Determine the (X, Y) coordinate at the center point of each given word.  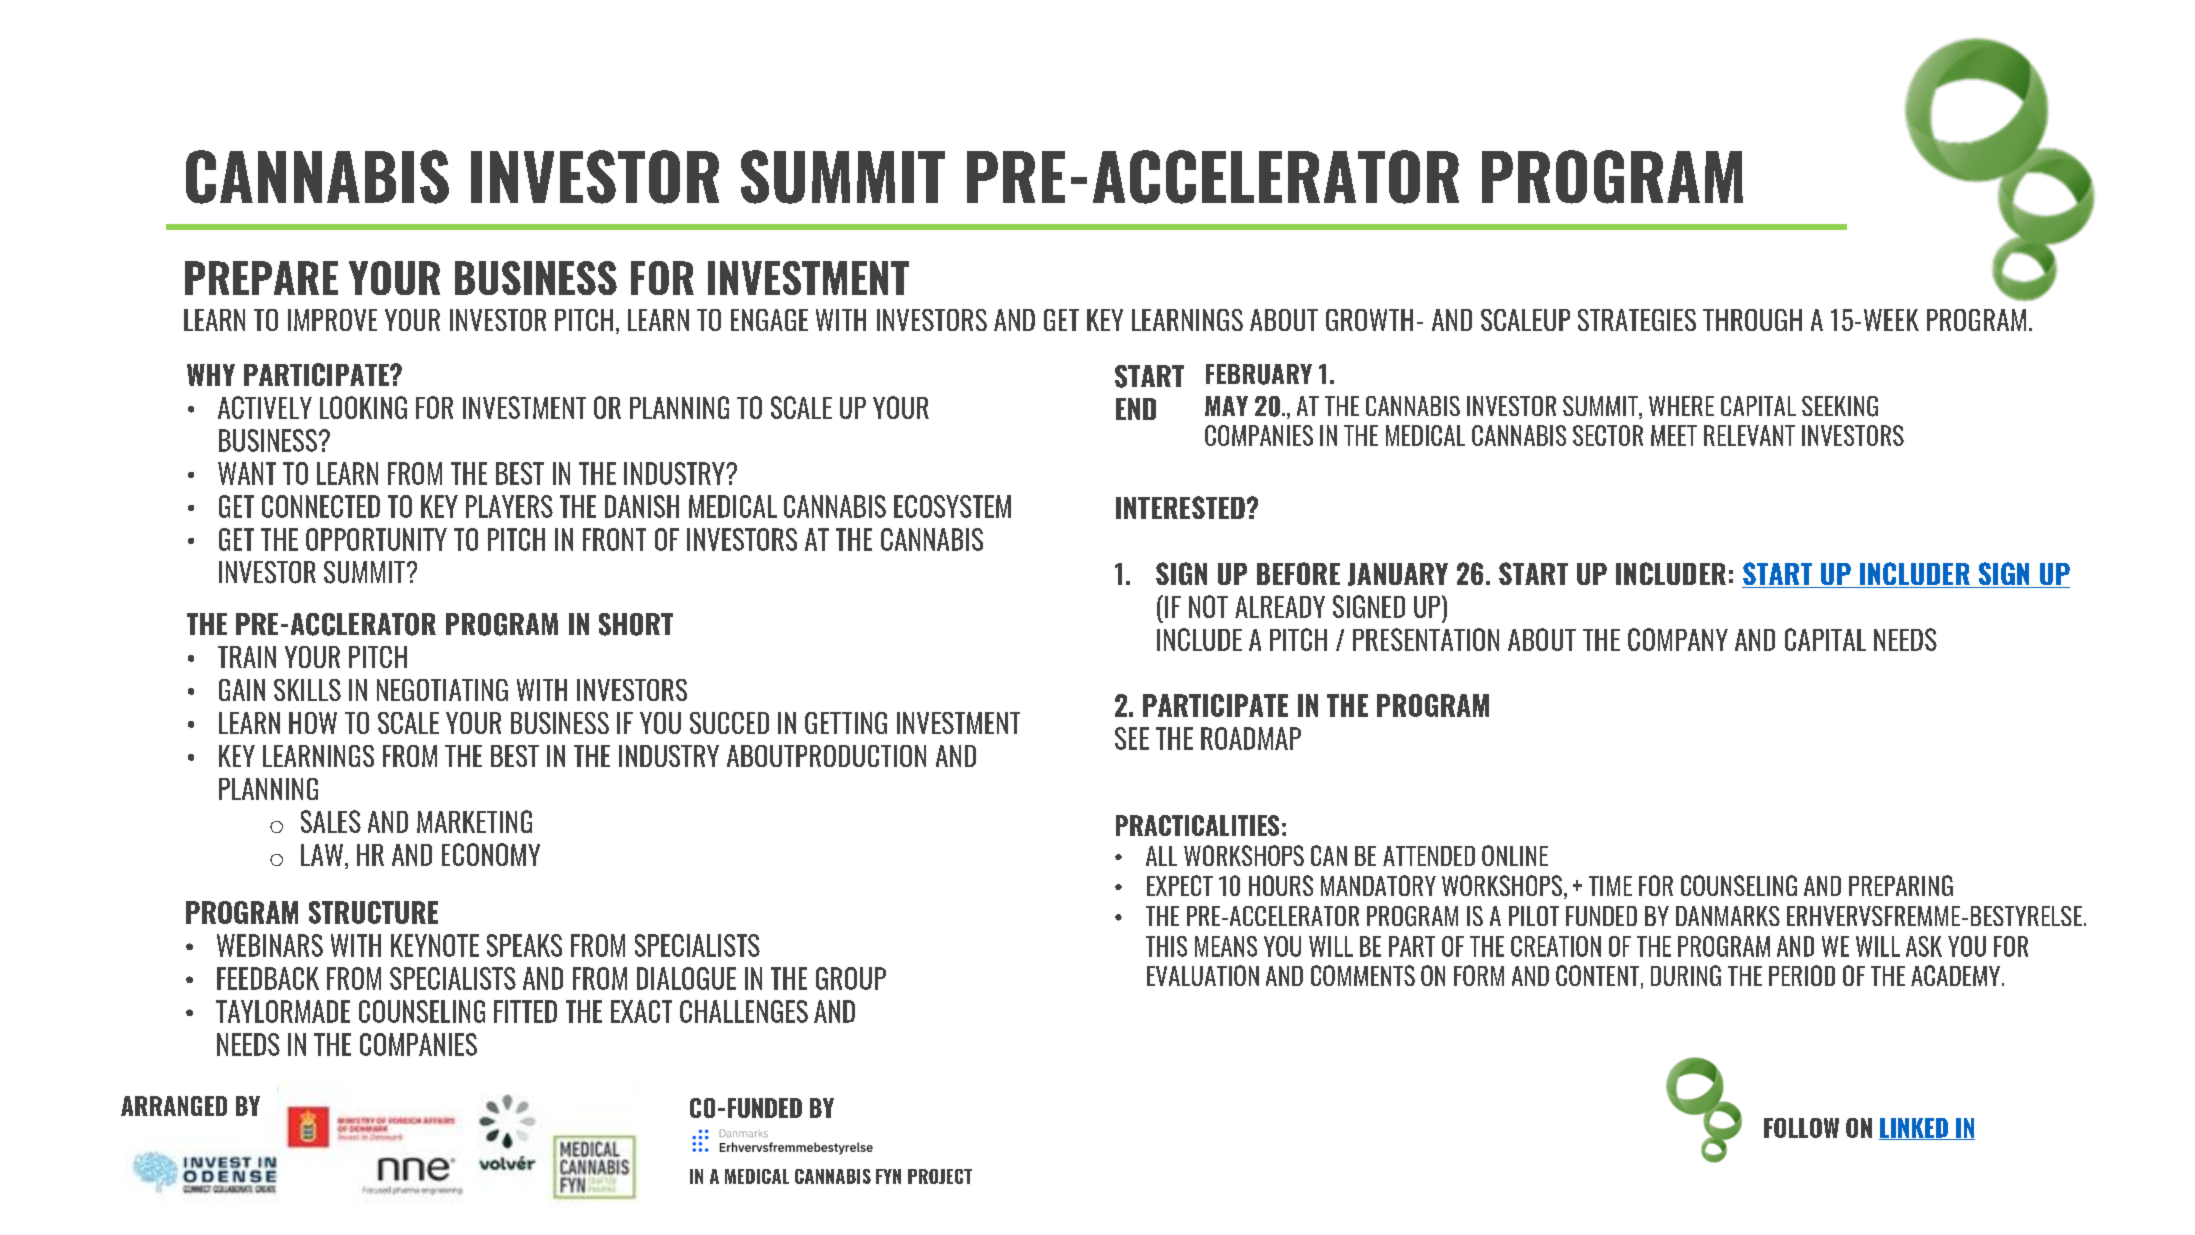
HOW (313, 723)
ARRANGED (174, 1106)
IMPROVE (332, 320)
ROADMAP (1251, 738)
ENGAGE (769, 320)
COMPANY (1678, 639)
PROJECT (940, 1176)
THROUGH (1752, 320)
